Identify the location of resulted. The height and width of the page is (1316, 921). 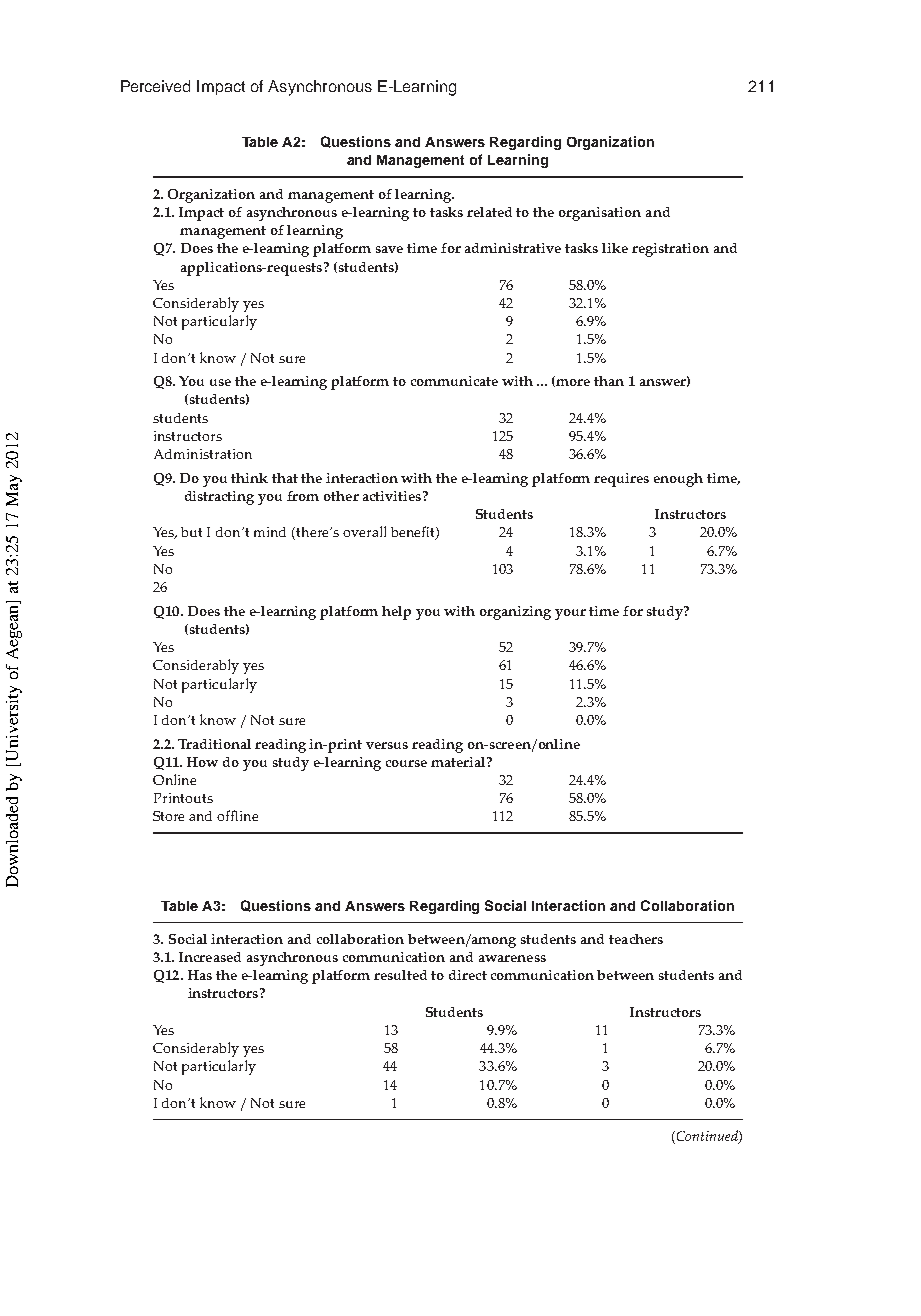
(400, 975).
